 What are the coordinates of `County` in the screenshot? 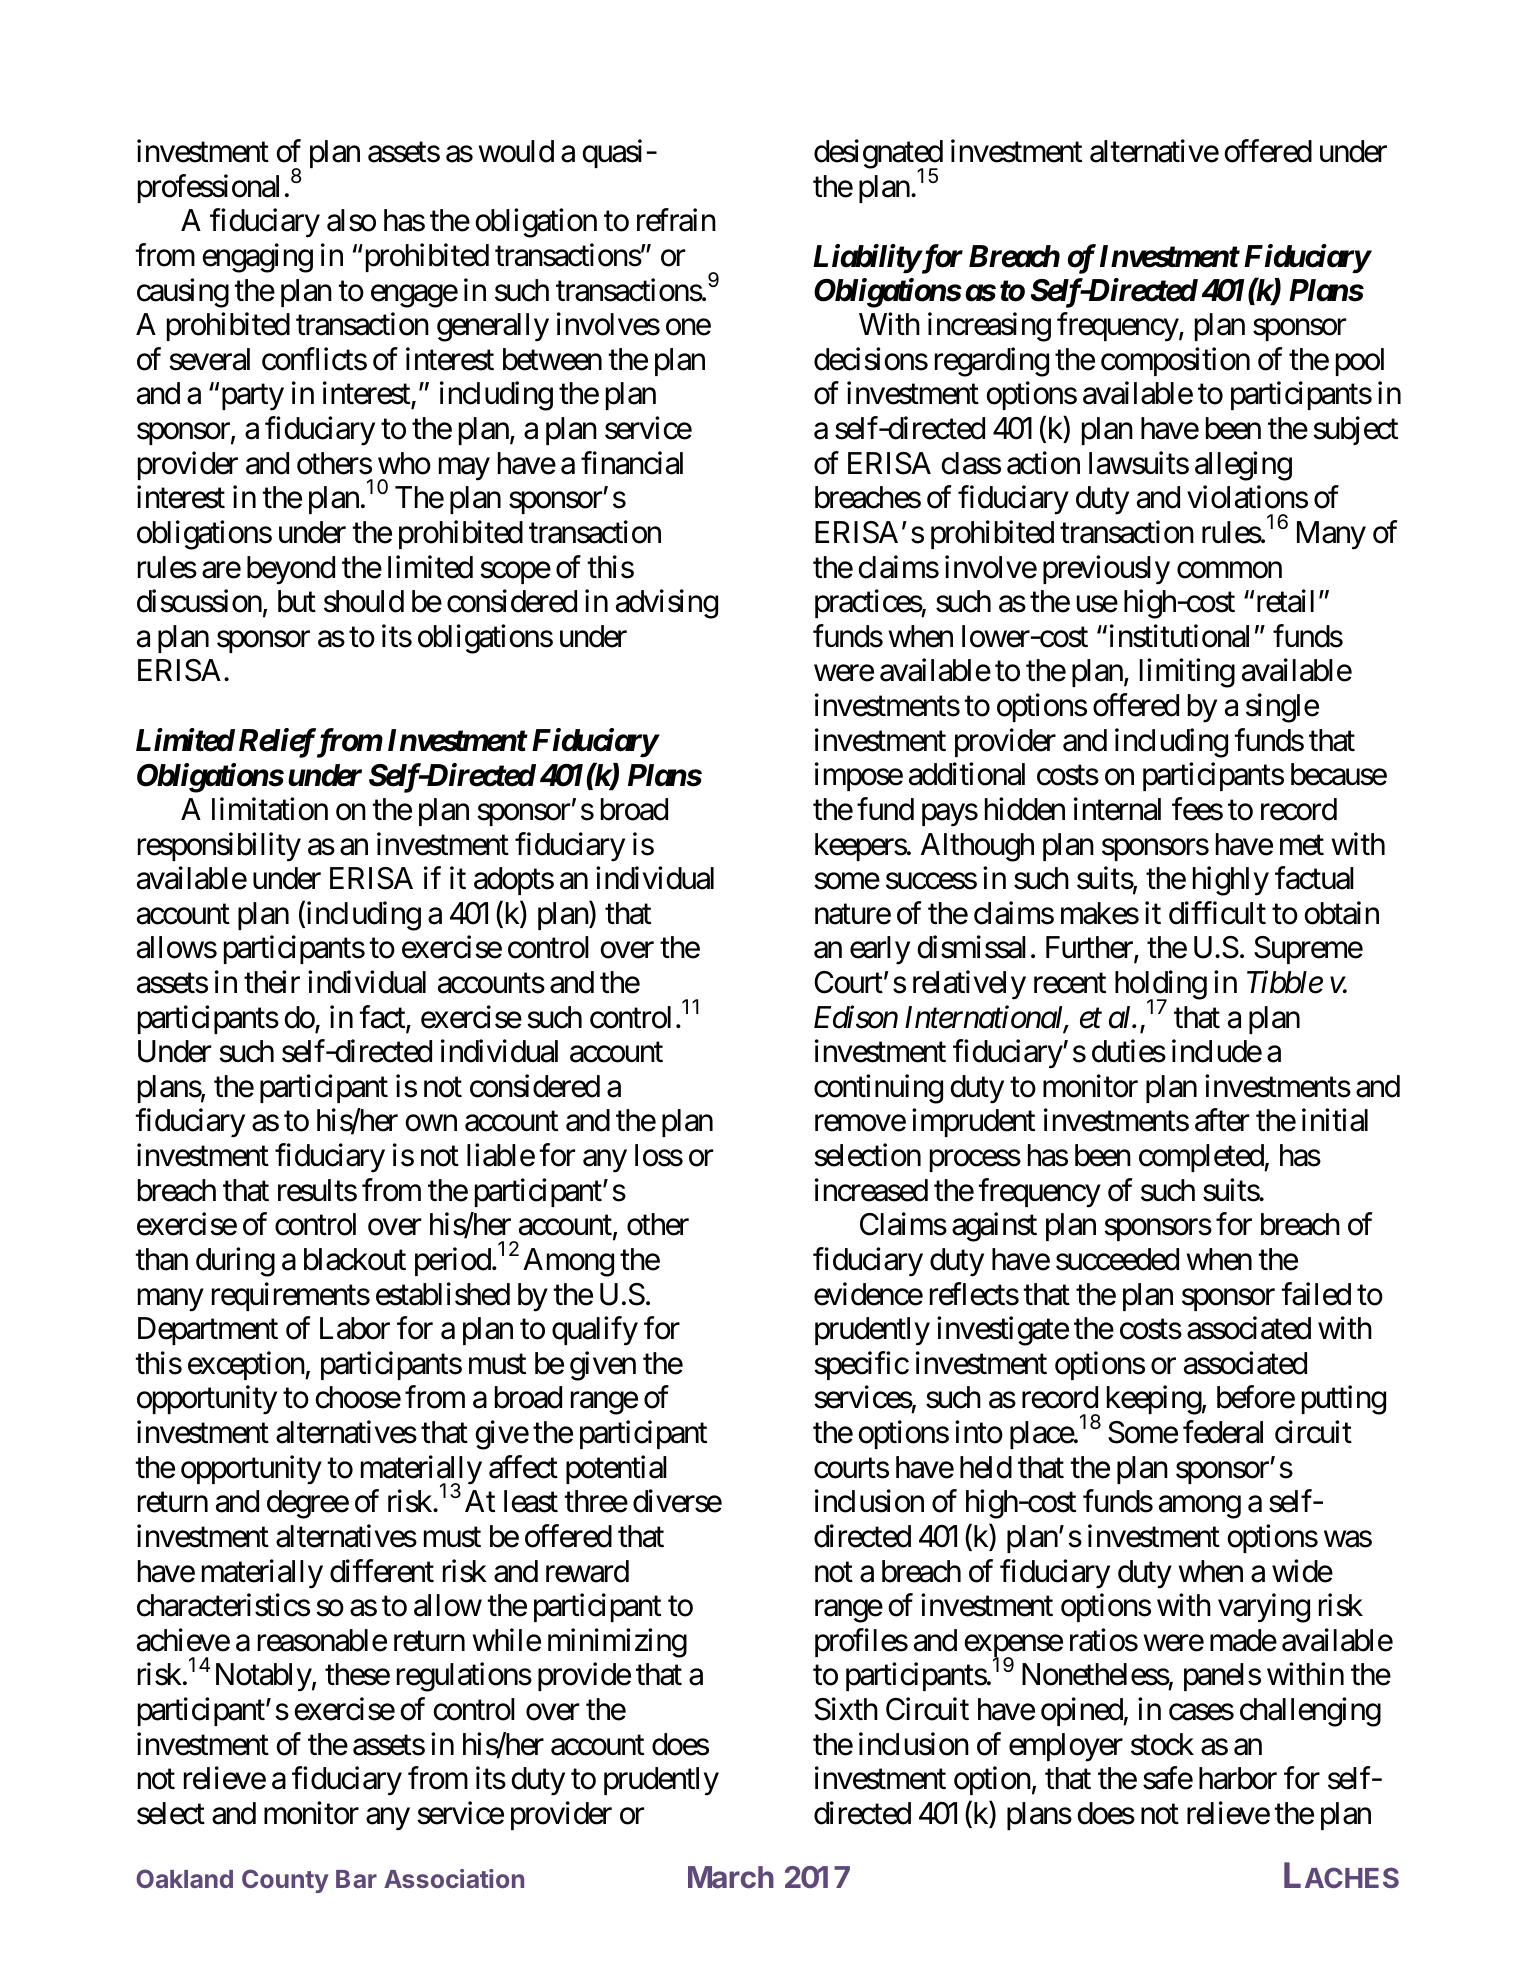 It's located at (285, 1881).
